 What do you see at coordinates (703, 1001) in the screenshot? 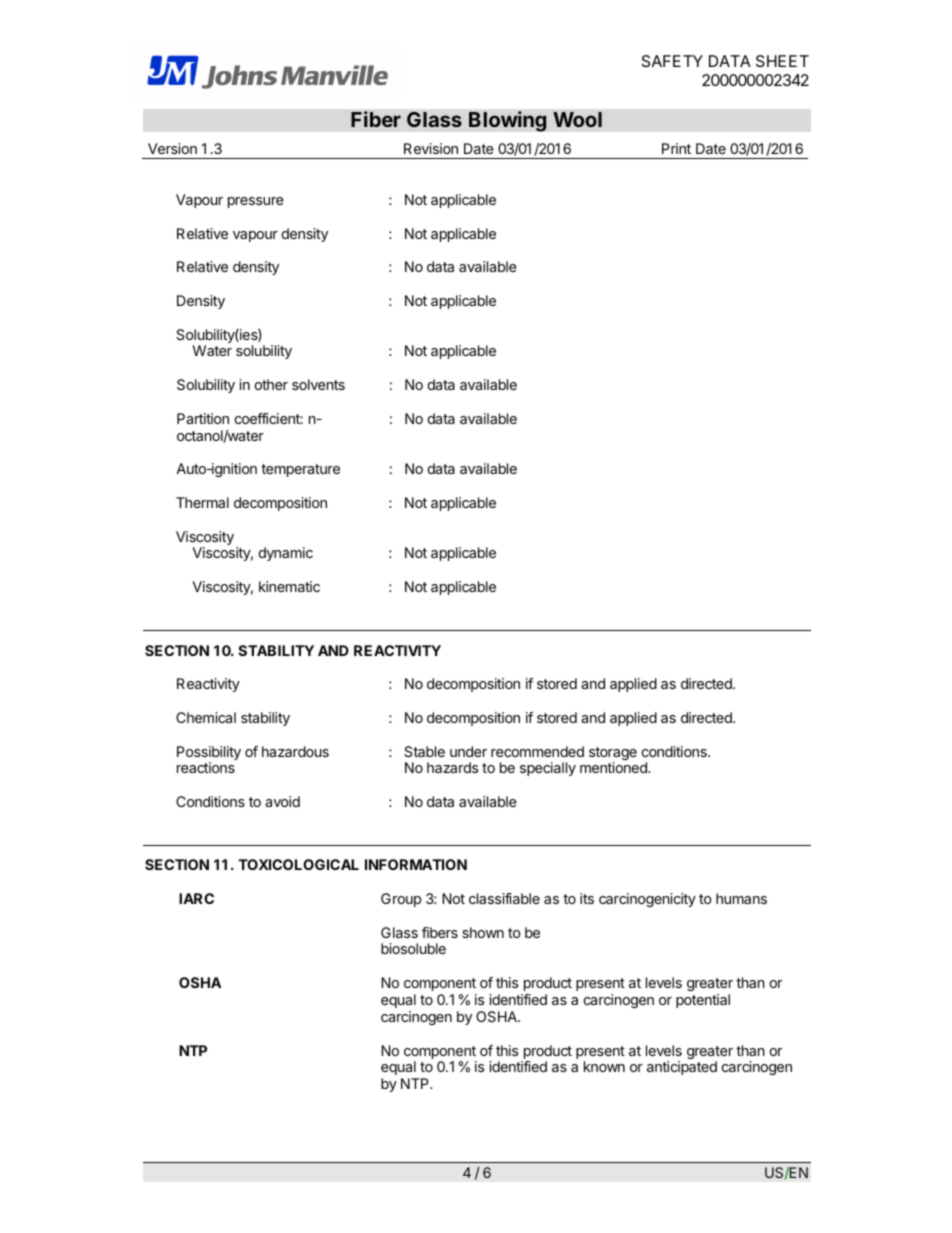
I see `potential` at bounding box center [703, 1001].
